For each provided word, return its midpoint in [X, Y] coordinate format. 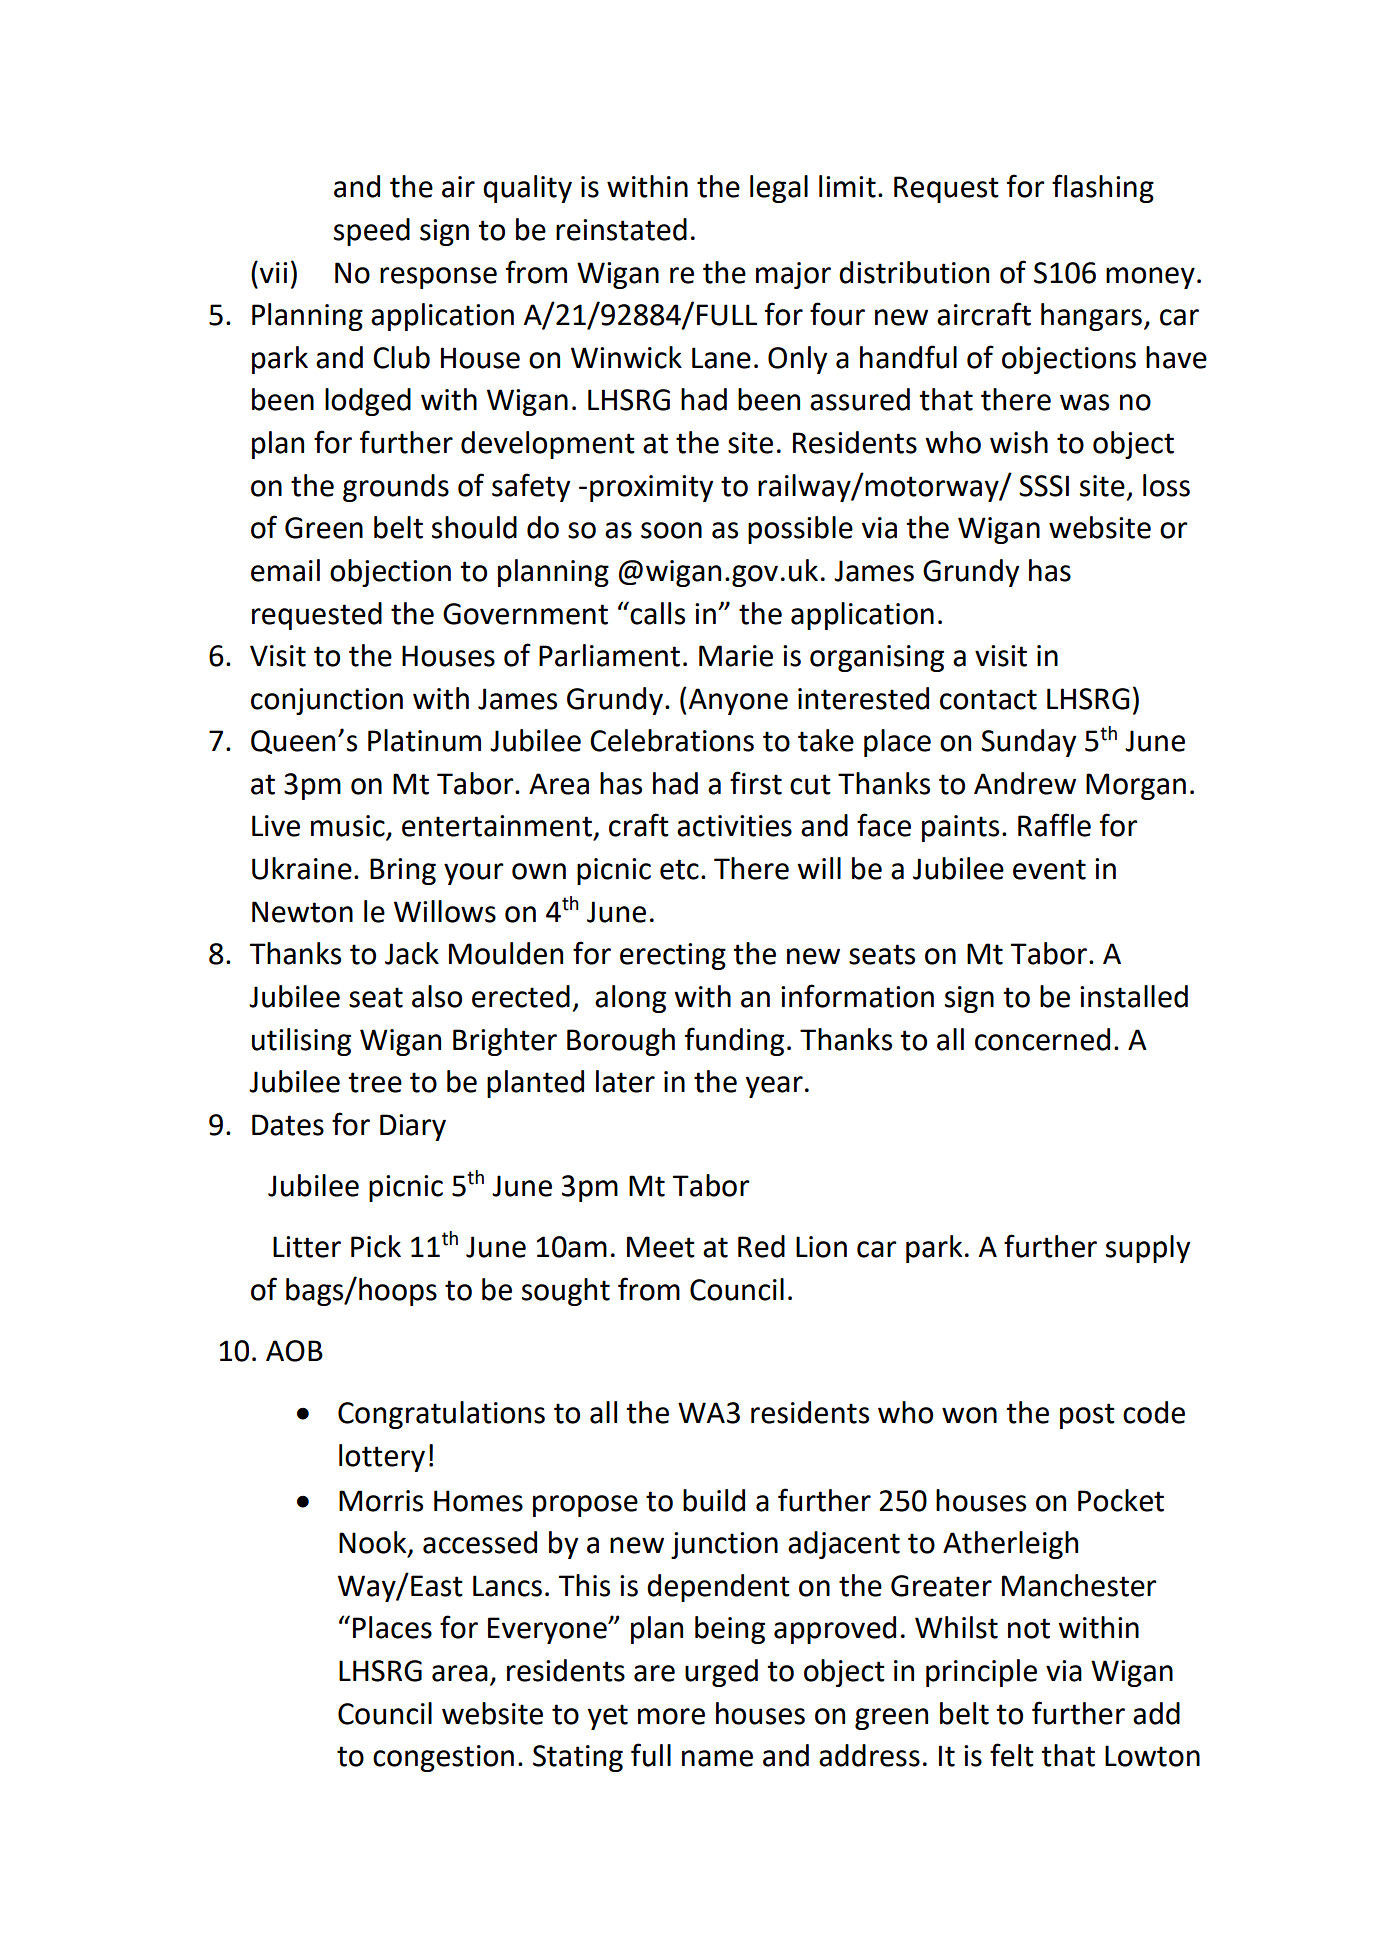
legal [779, 189]
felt [1012, 1755]
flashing [1103, 188]
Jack [412, 953]
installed [1134, 996]
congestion [443, 1758]
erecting [673, 956]
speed [372, 232]
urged [721, 1673]
